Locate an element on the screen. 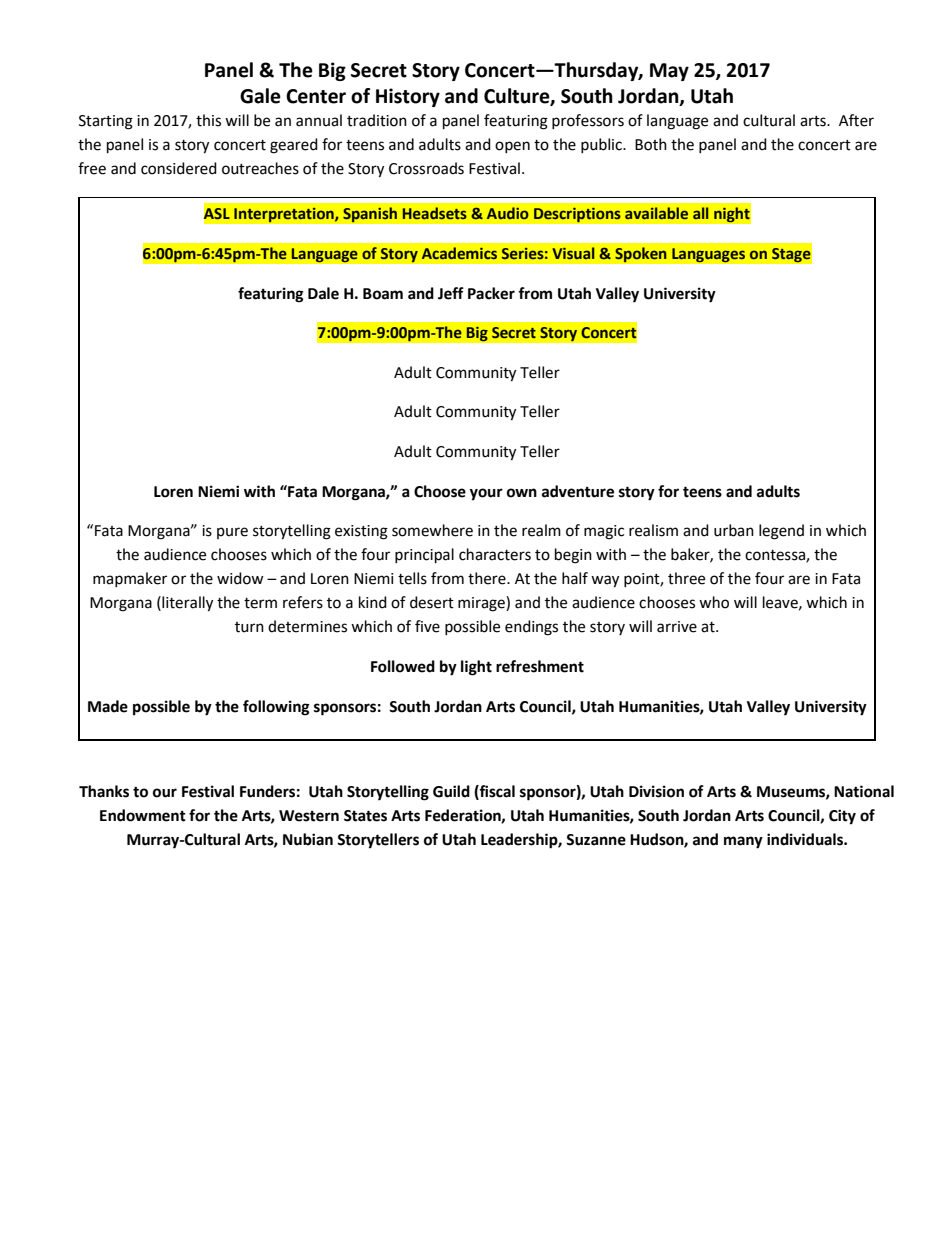 The image size is (952, 1233). Spoken is located at coordinates (641, 255).
